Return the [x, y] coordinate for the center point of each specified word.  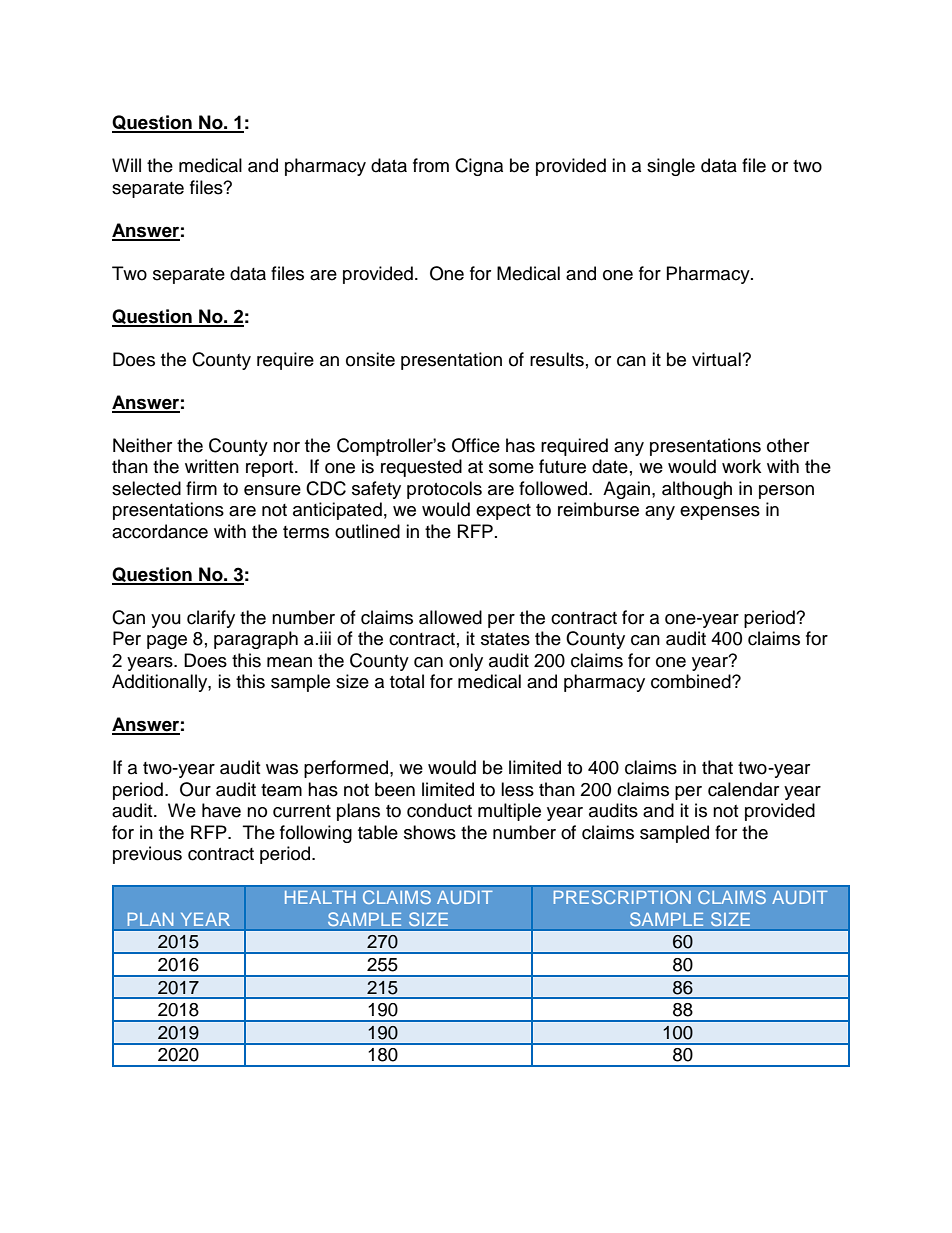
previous [147, 855]
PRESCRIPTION [622, 897]
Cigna [479, 167]
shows [430, 832]
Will [126, 165]
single [671, 167]
